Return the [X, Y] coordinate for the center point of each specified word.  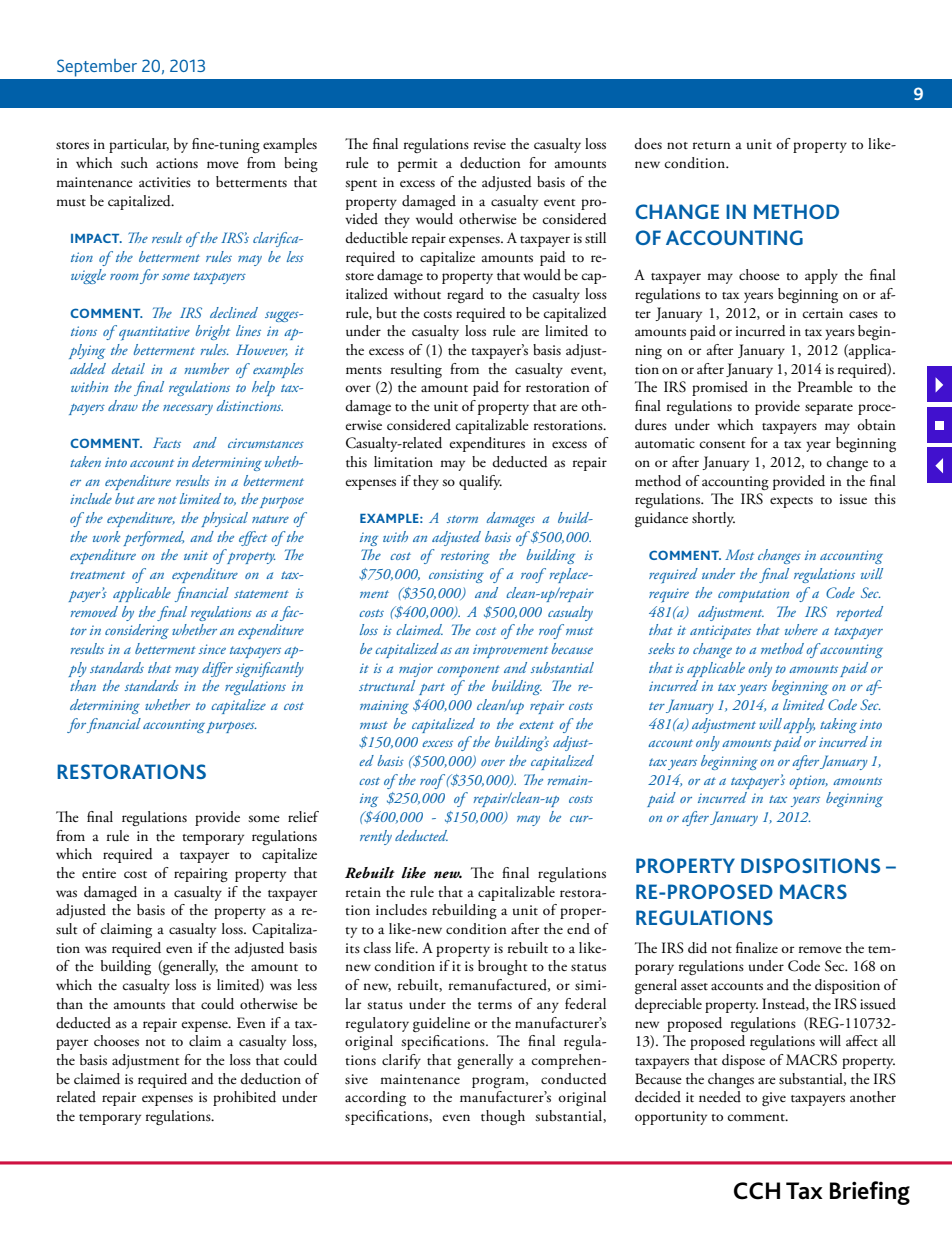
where [801, 629]
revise [490, 144]
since [212, 649]
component [468, 671]
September [97, 68]
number [206, 368]
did [697, 948]
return [712, 145]
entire [99, 873]
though [503, 1117]
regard [465, 295]
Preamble [825, 386]
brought [502, 967]
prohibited [244, 1098]
